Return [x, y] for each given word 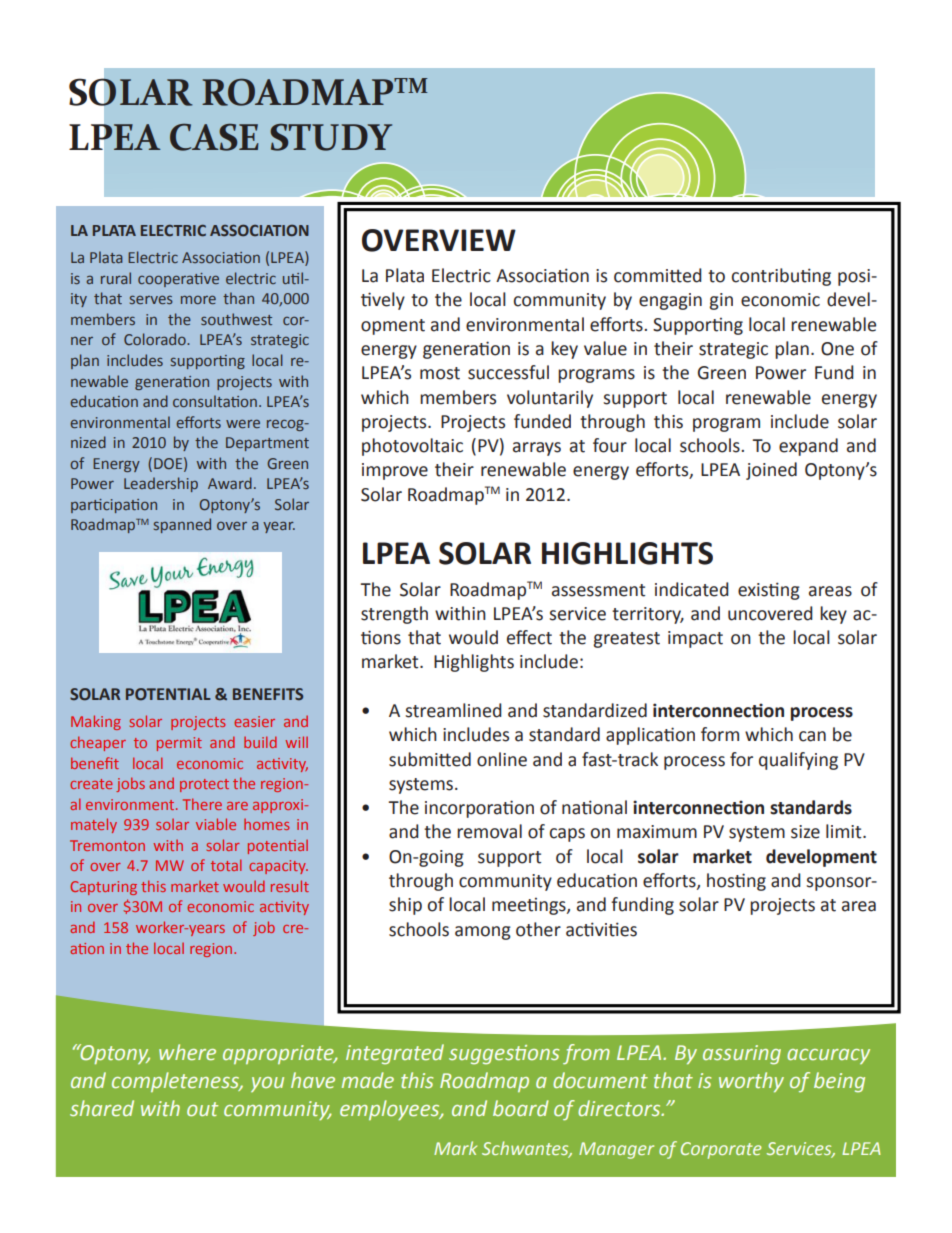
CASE [214, 137]
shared [102, 1108]
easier [254, 721]
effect [529, 637]
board [521, 1108]
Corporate [721, 1150]
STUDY [331, 137]
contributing [781, 277]
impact [695, 639]
